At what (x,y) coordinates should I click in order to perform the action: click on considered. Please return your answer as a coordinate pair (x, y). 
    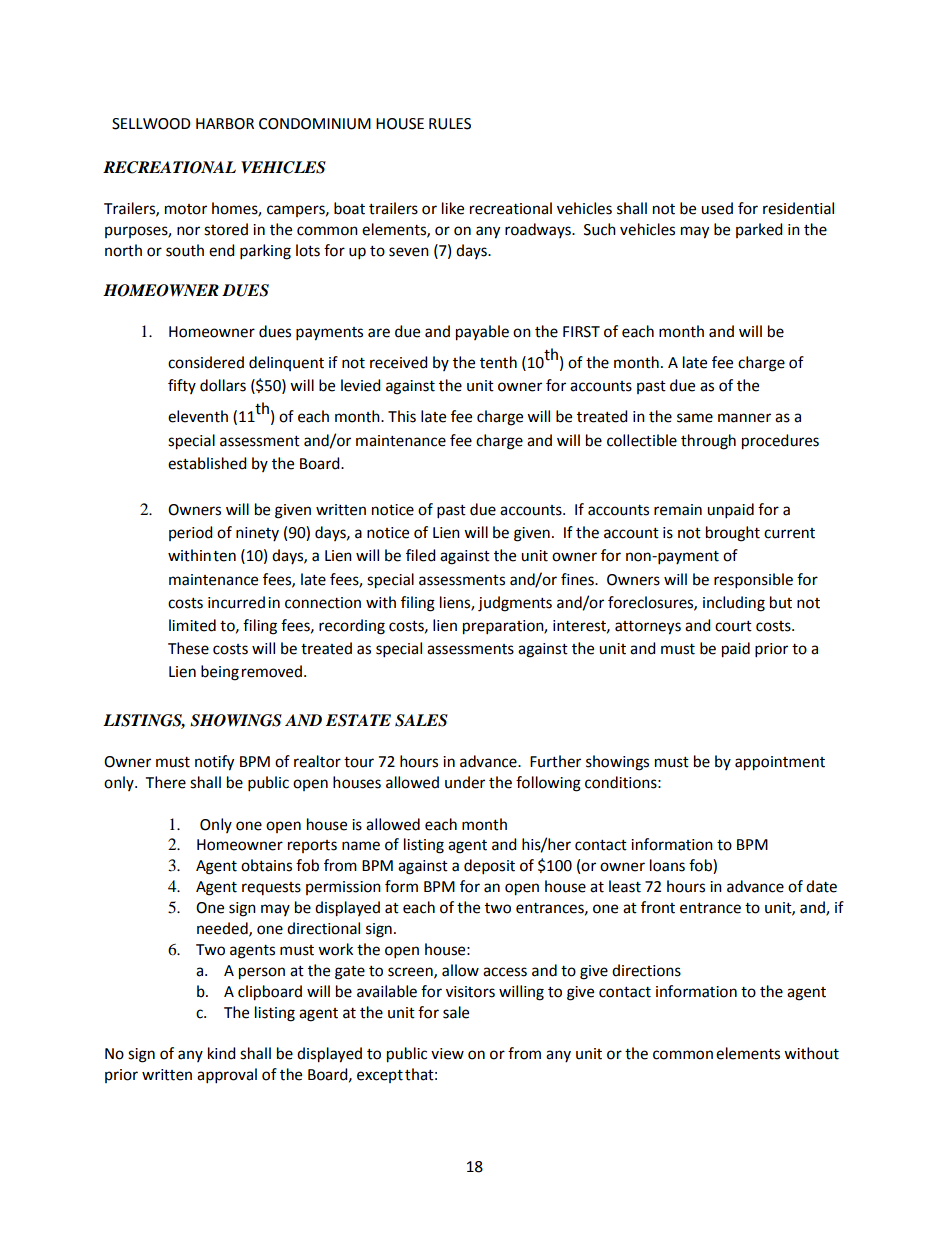
    Looking at the image, I should click on (206, 362).
